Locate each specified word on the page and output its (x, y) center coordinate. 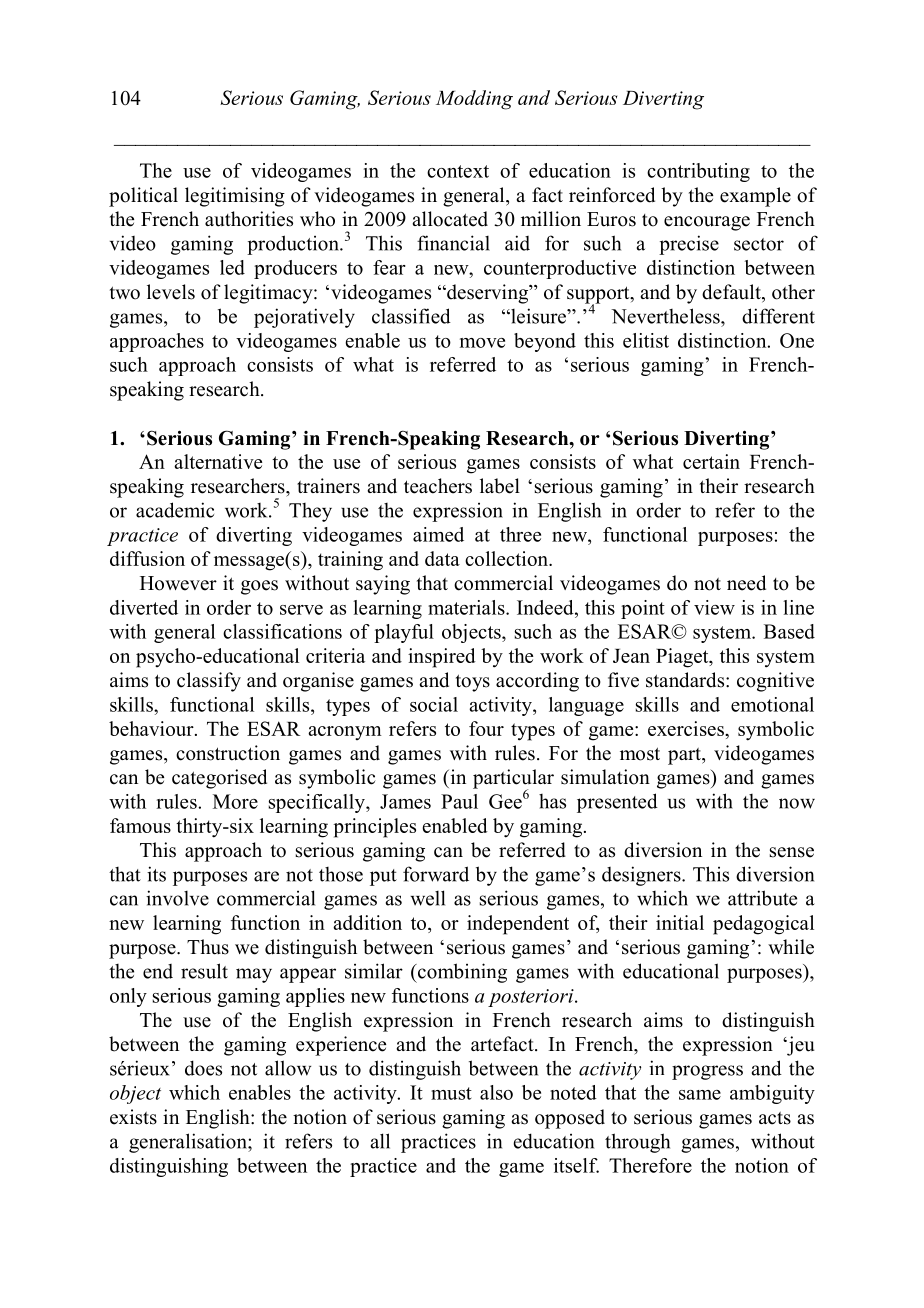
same (700, 1095)
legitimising (235, 197)
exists (133, 1117)
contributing (698, 172)
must (451, 1093)
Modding (474, 100)
